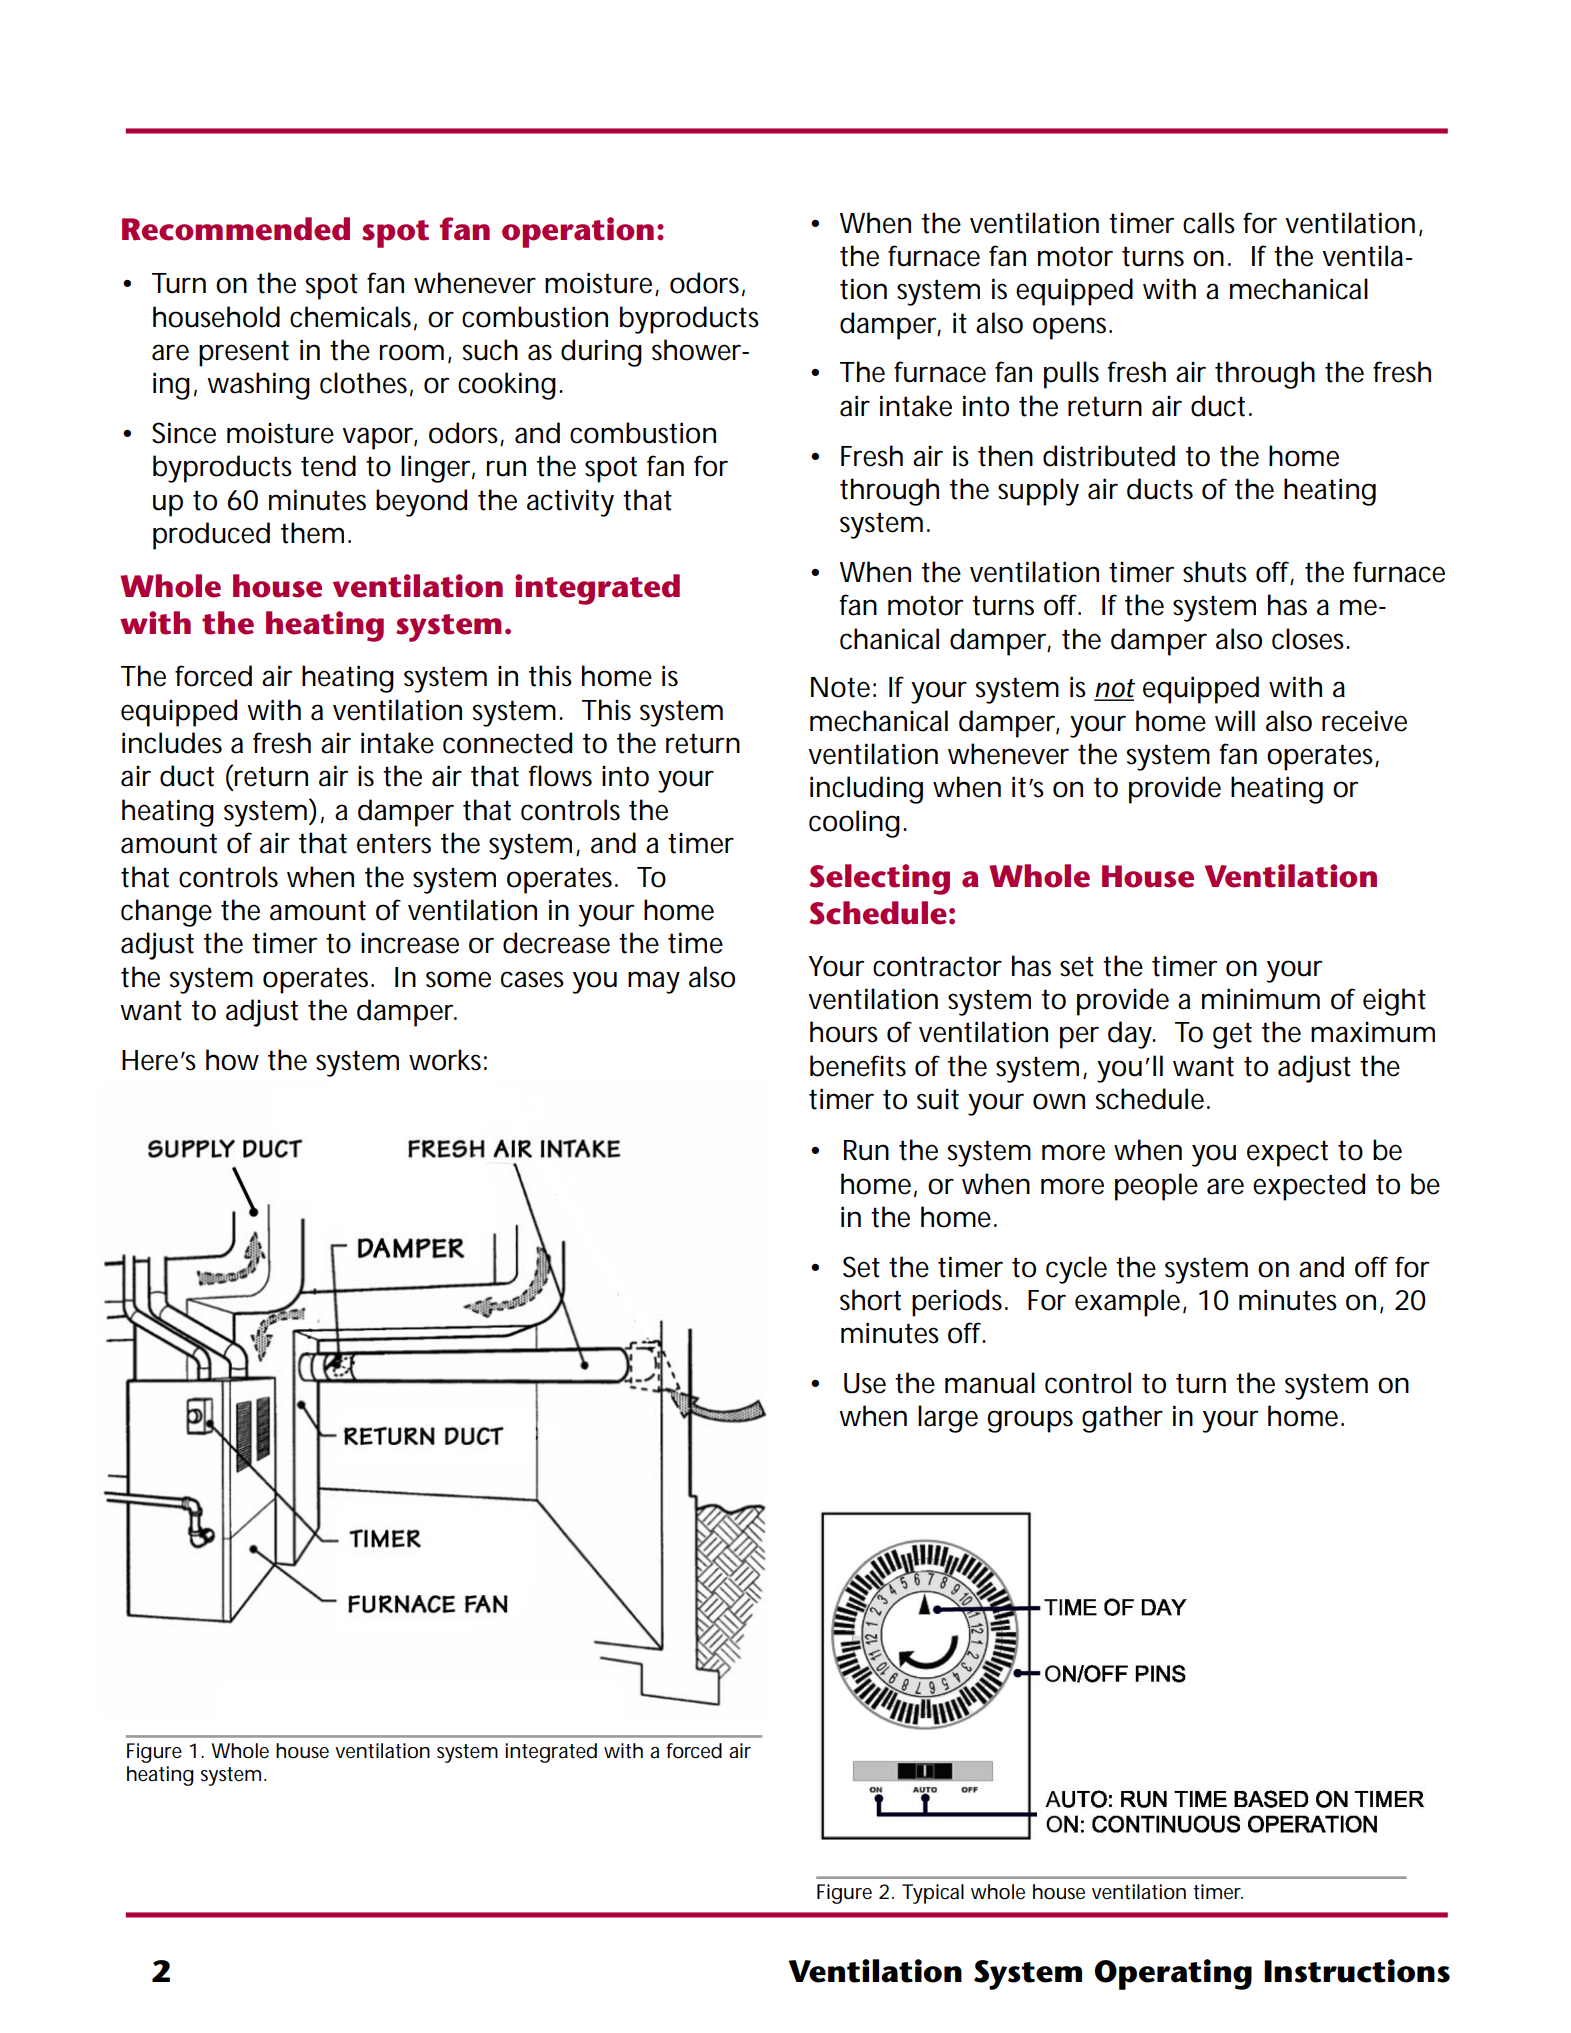 Image resolution: width=1571 pixels, height=2033 pixels. Describe the element at coordinates (236, 229) in the page. I see `Recommended` at that location.
